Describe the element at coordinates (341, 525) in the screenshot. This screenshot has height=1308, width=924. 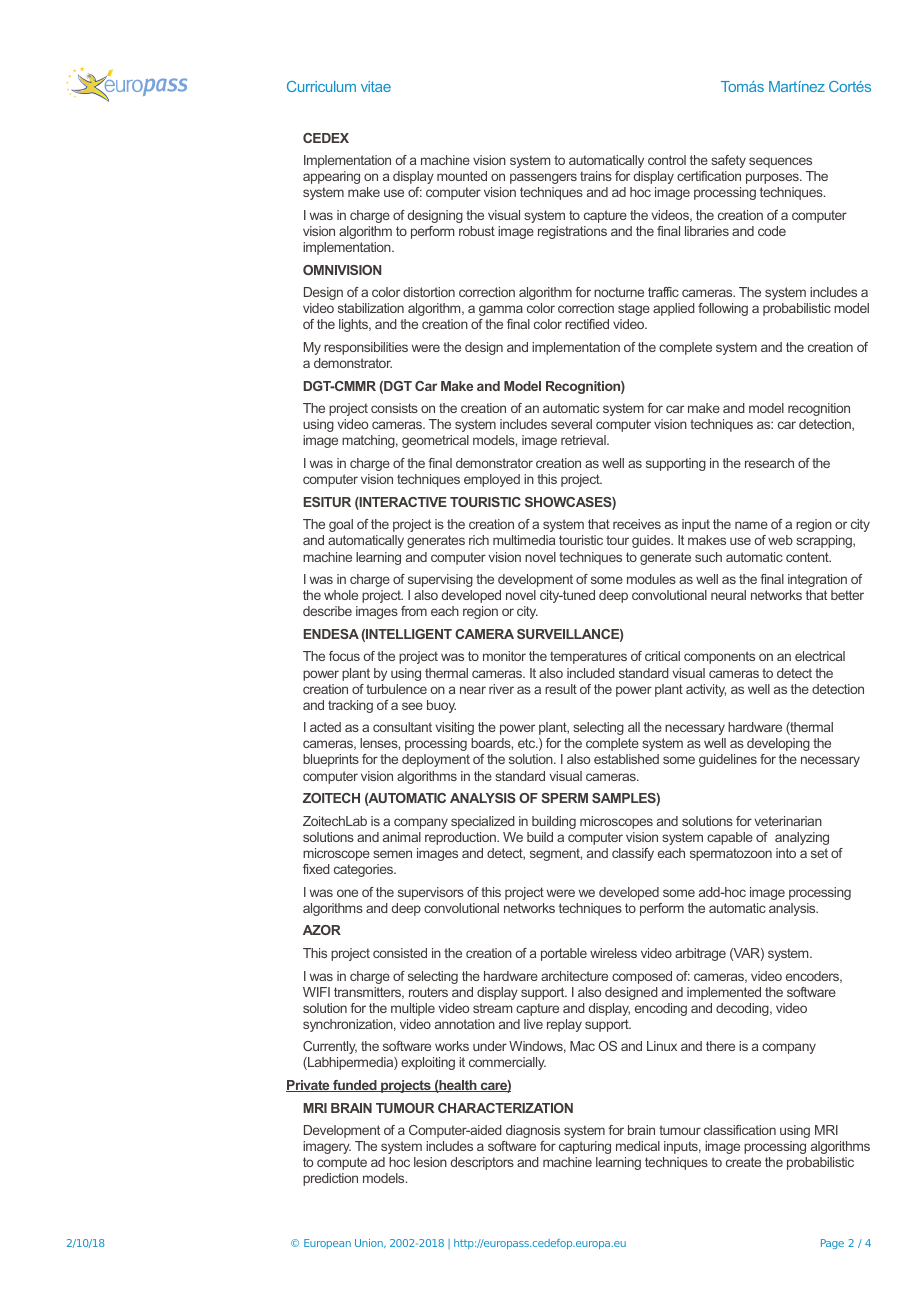
I see `goal` at that location.
